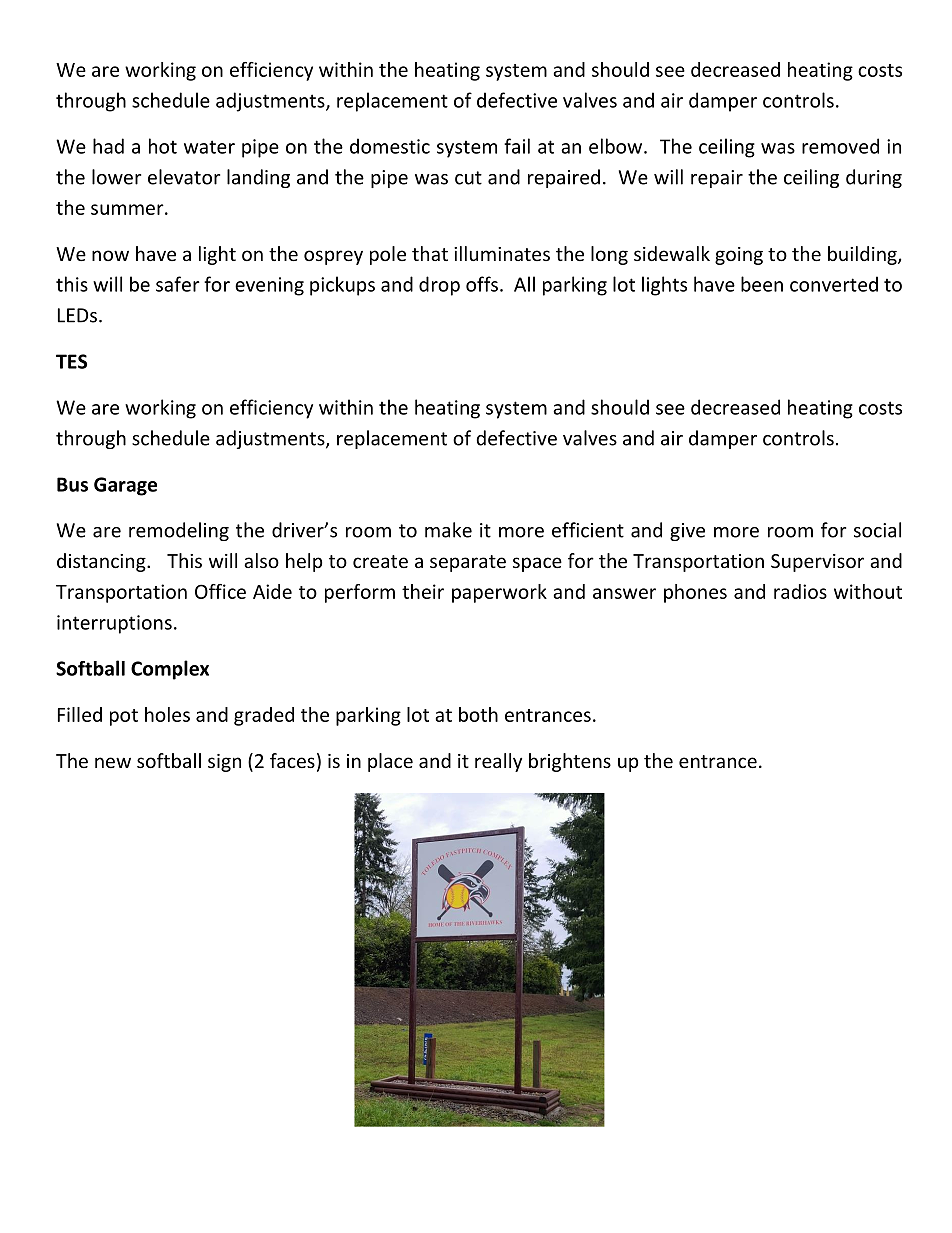  I want to click on cut, so click(468, 178).
